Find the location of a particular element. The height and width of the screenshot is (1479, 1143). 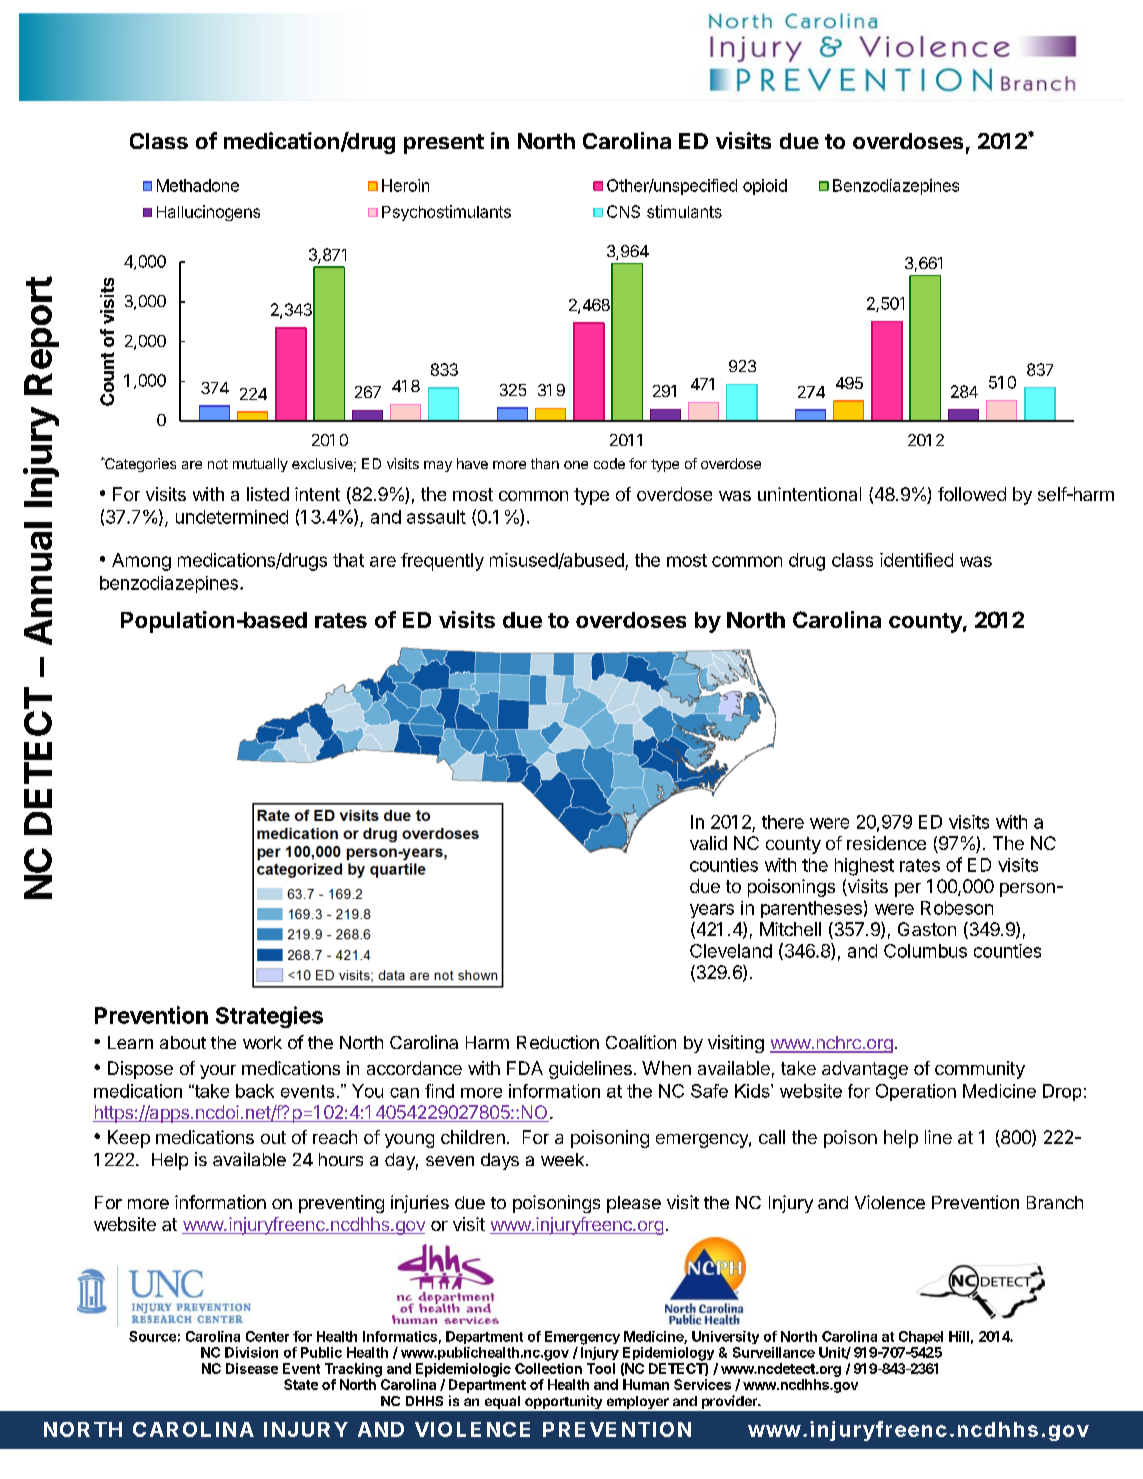

valid is located at coordinates (708, 843).
